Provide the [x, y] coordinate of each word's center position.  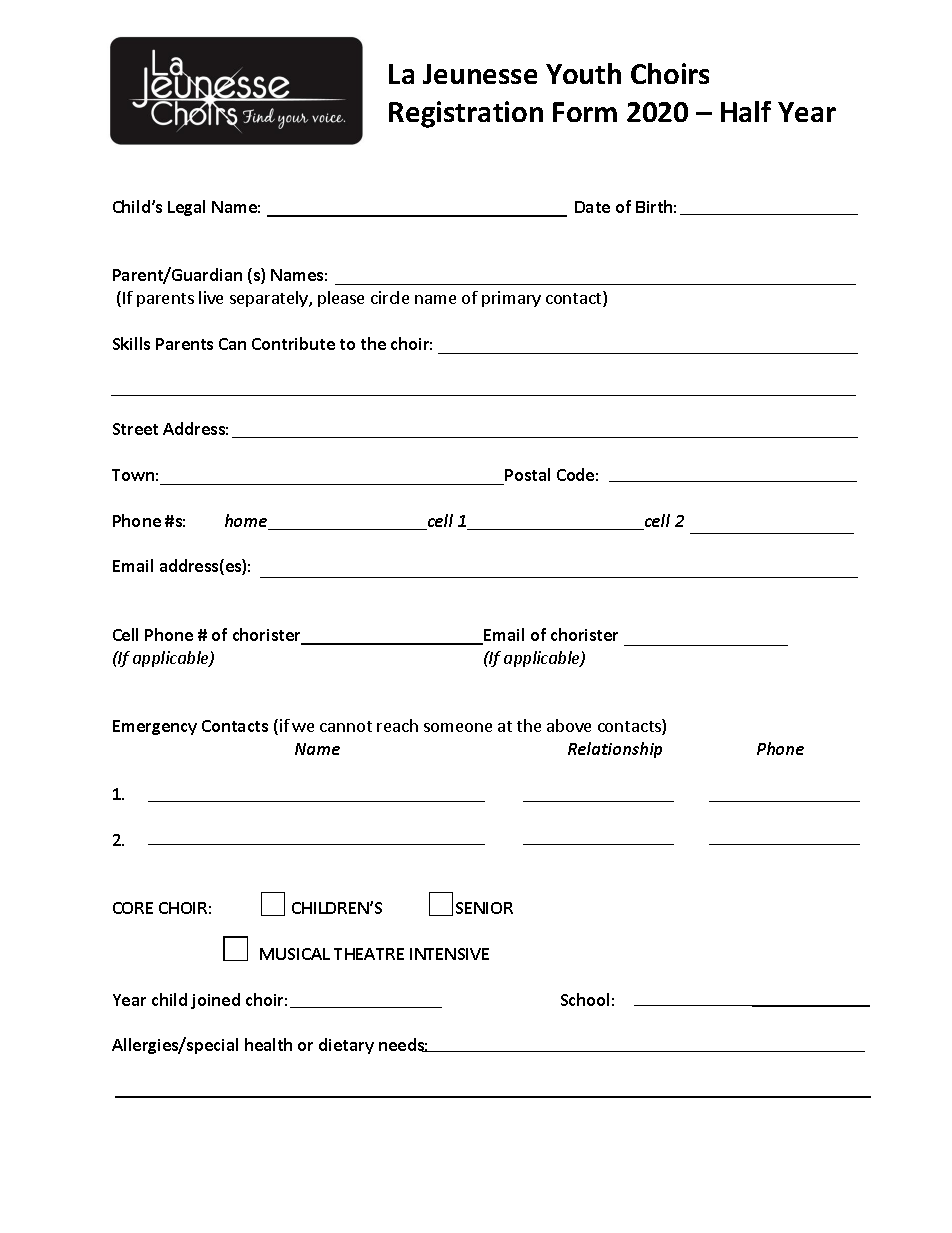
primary [511, 299]
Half [746, 111]
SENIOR [484, 908]
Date [592, 207]
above [569, 725]
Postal [527, 474]
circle [390, 297]
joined [215, 1001]
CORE [133, 908]
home [247, 522]
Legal [186, 208]
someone [458, 727]
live [211, 297]
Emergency [155, 727]
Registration [466, 114]
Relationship [615, 750]
